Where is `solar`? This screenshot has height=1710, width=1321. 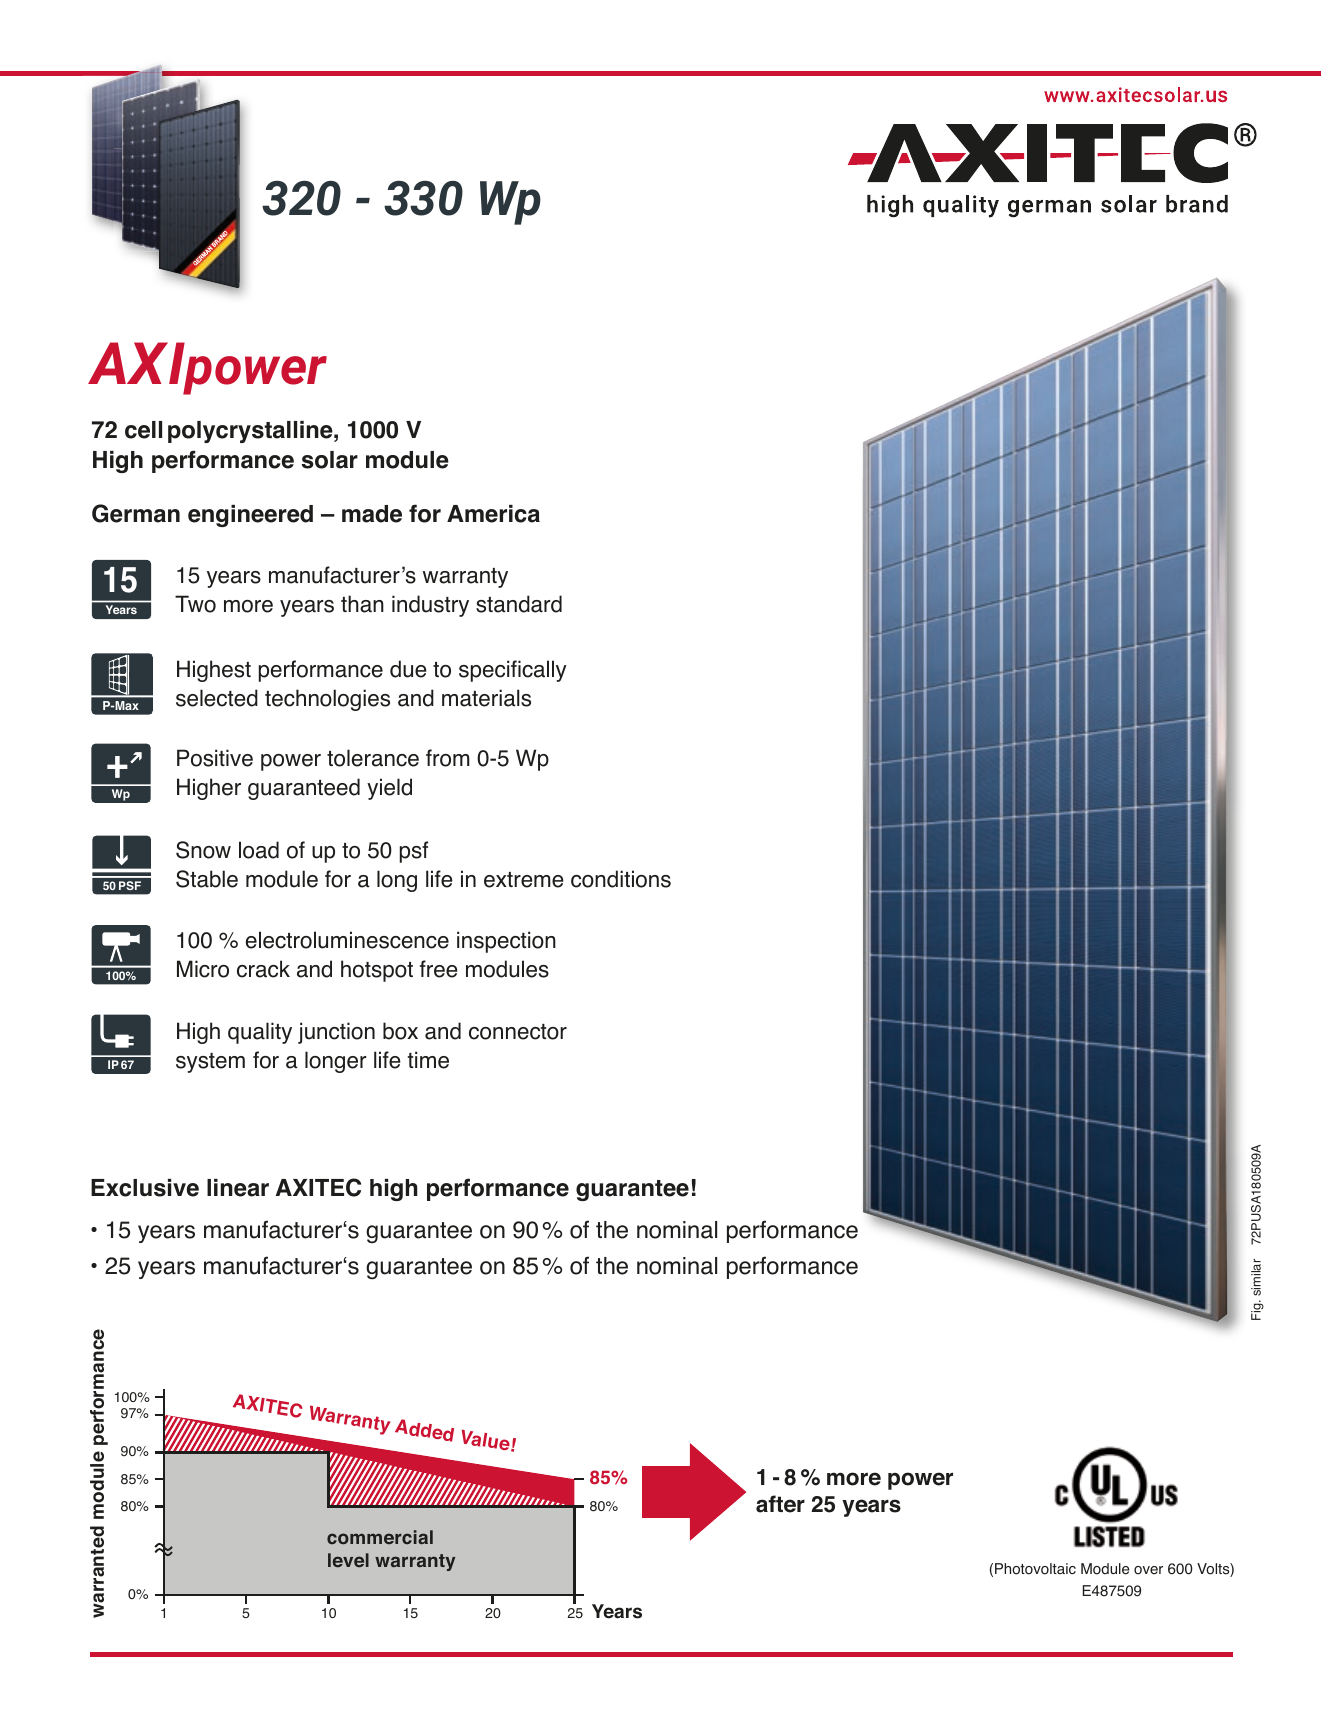 solar is located at coordinates (330, 460).
